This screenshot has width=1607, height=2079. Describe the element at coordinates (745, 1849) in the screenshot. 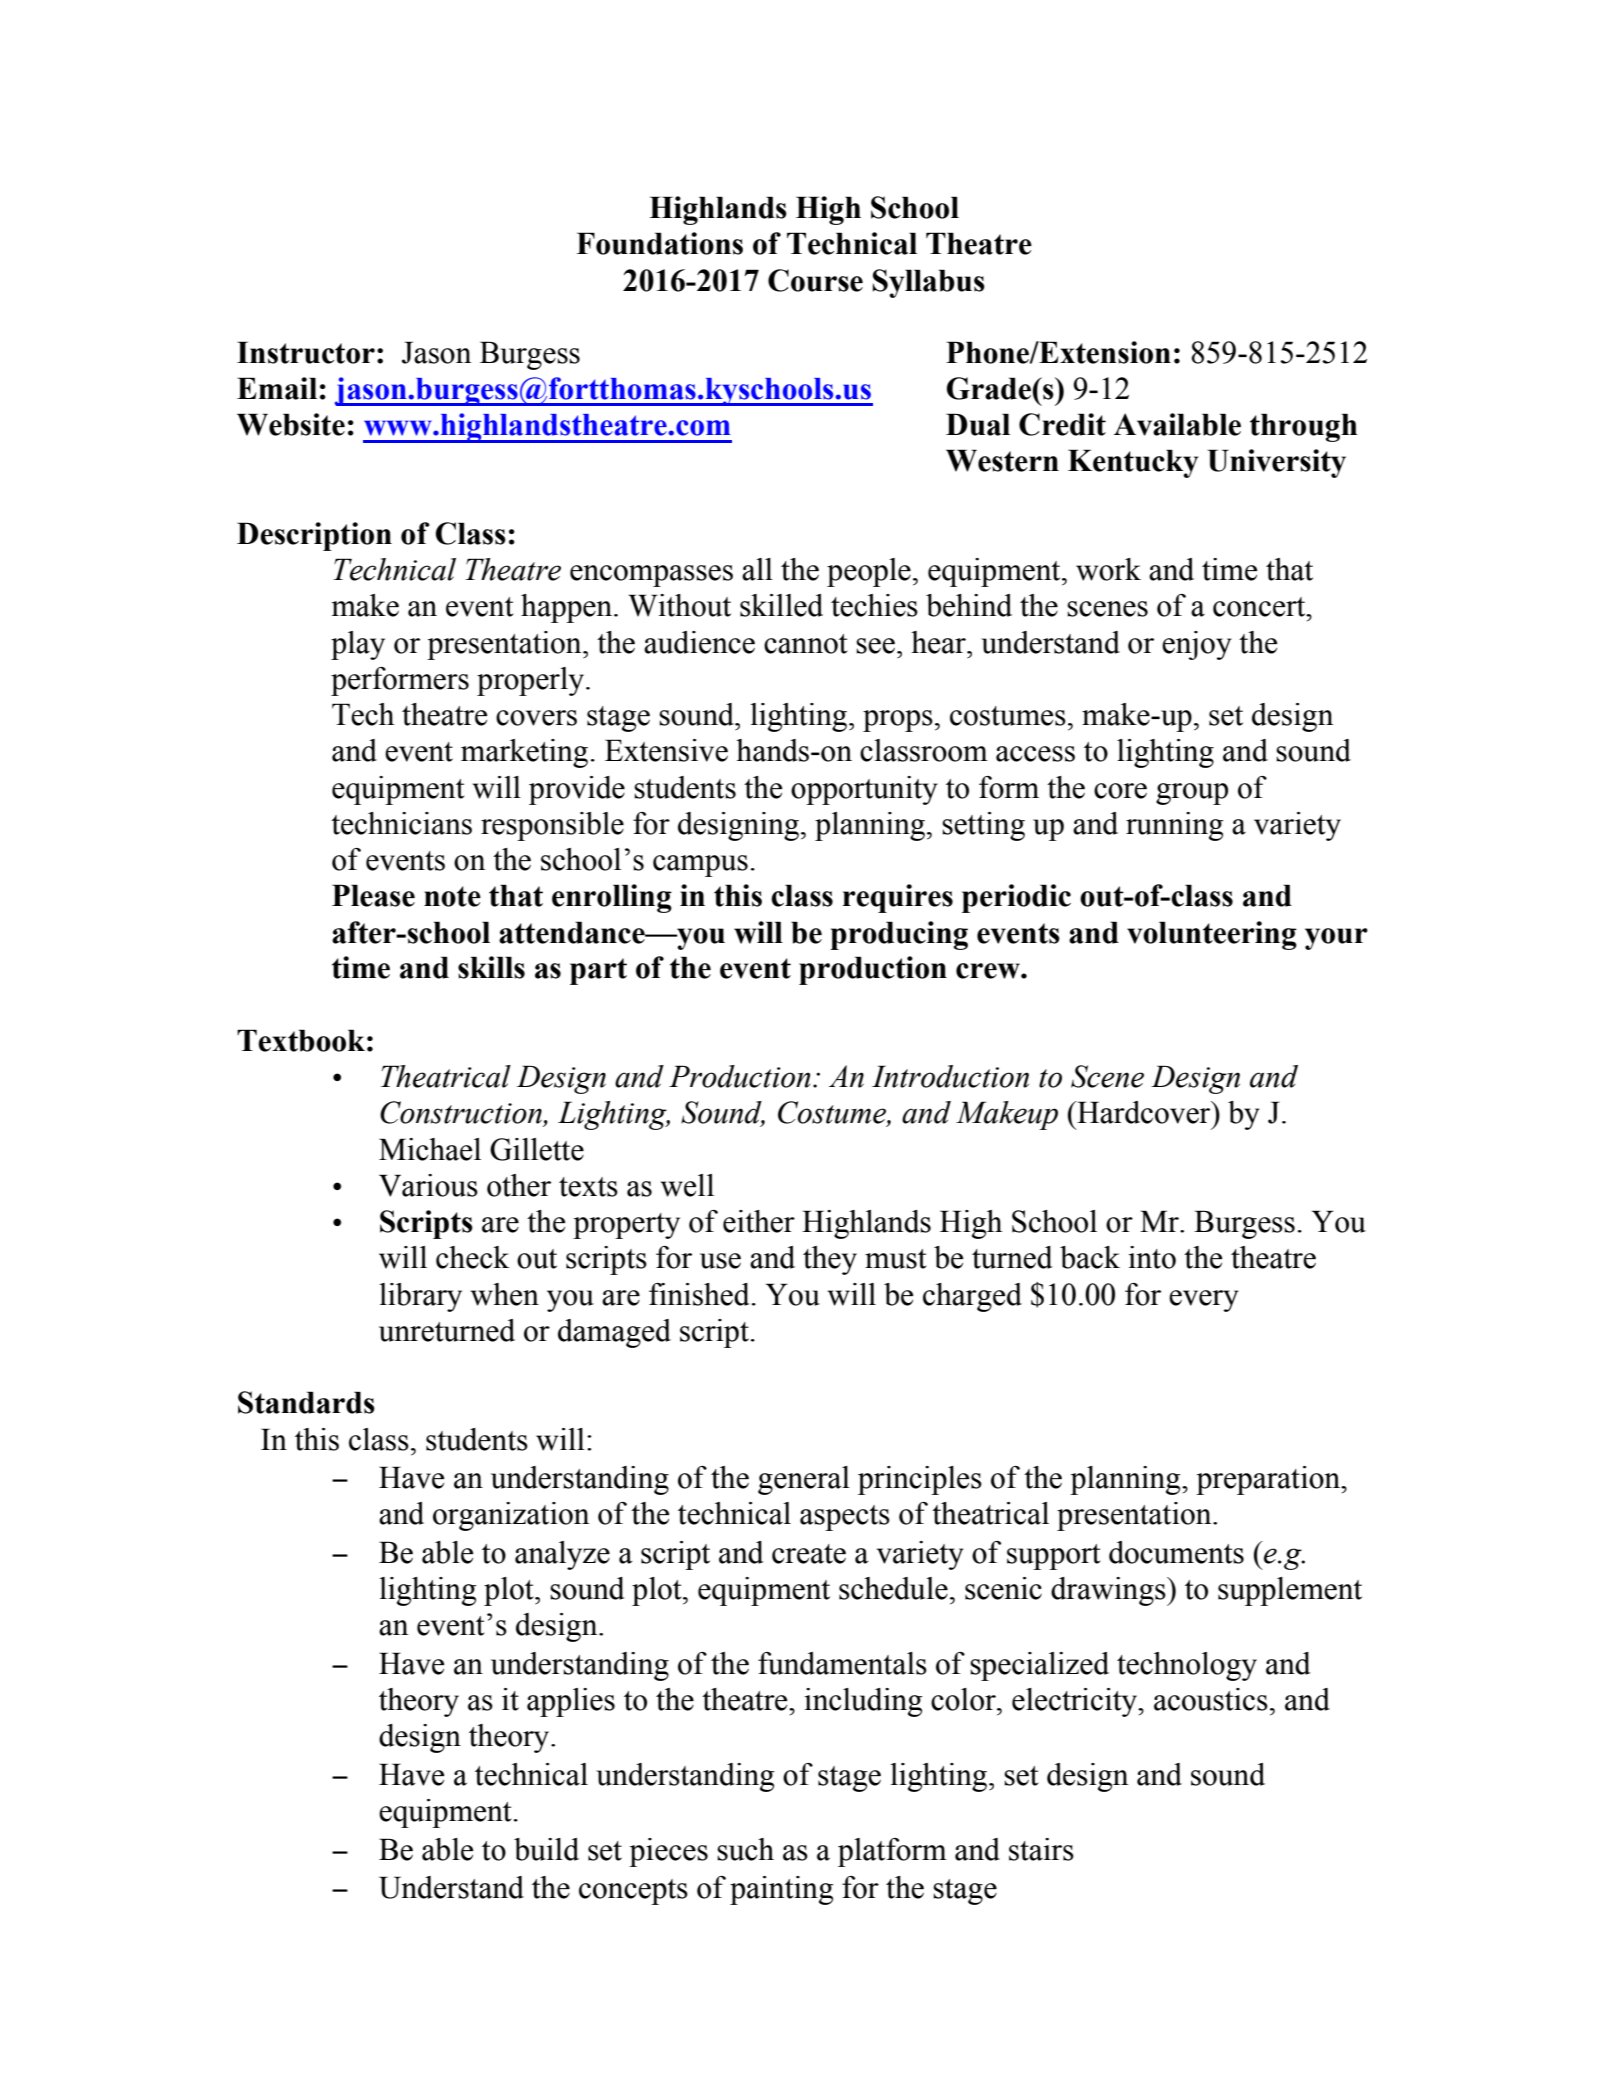

I see `such` at that location.
